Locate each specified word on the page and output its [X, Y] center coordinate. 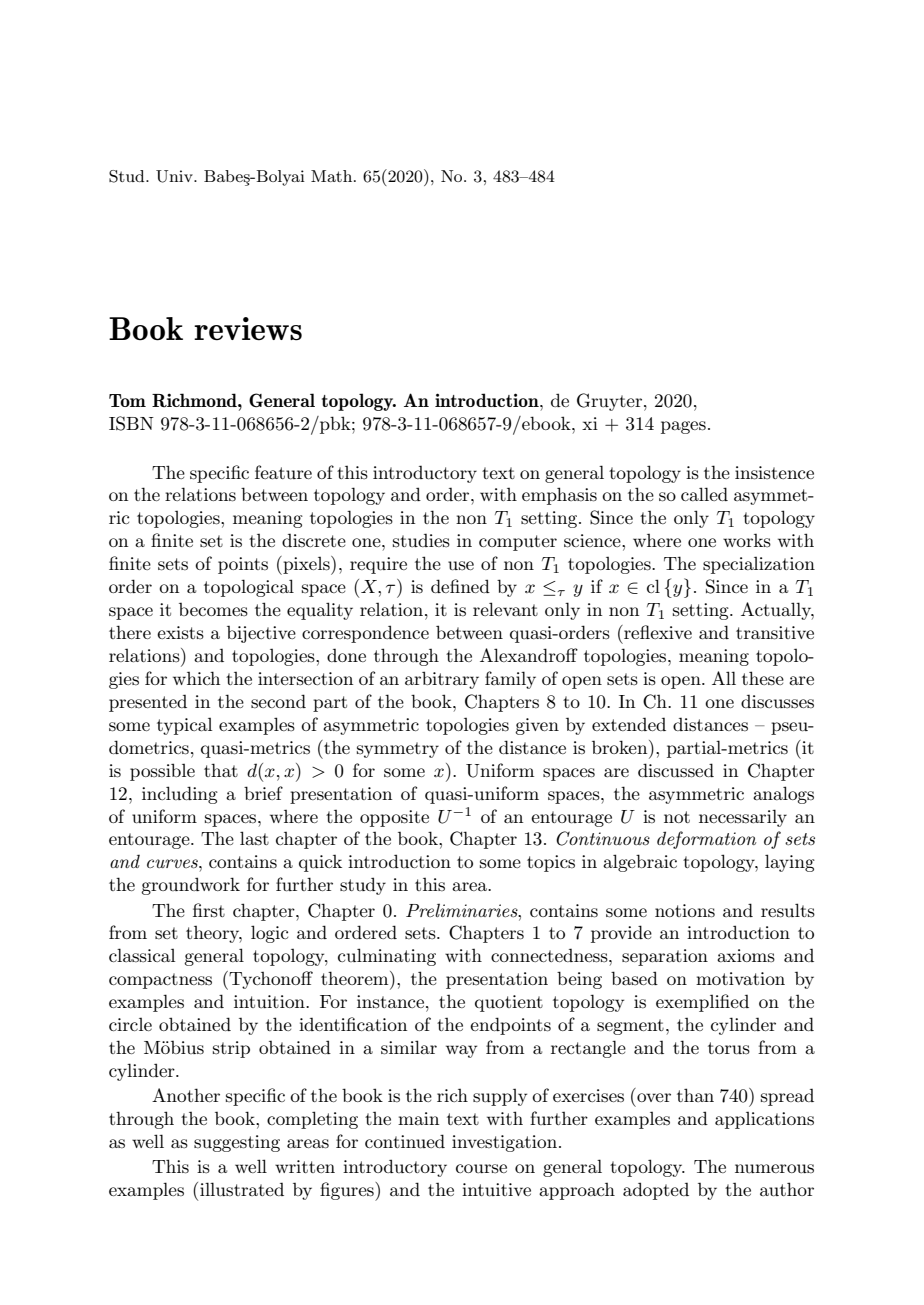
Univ [175, 176]
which [196, 678]
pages [683, 427]
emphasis [559, 496]
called [704, 494]
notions [685, 911]
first [209, 910]
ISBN [131, 423]
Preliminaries [463, 910]
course [481, 1168]
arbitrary [442, 680]
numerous [774, 1168]
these [763, 678]
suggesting [237, 1143]
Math [333, 176]
